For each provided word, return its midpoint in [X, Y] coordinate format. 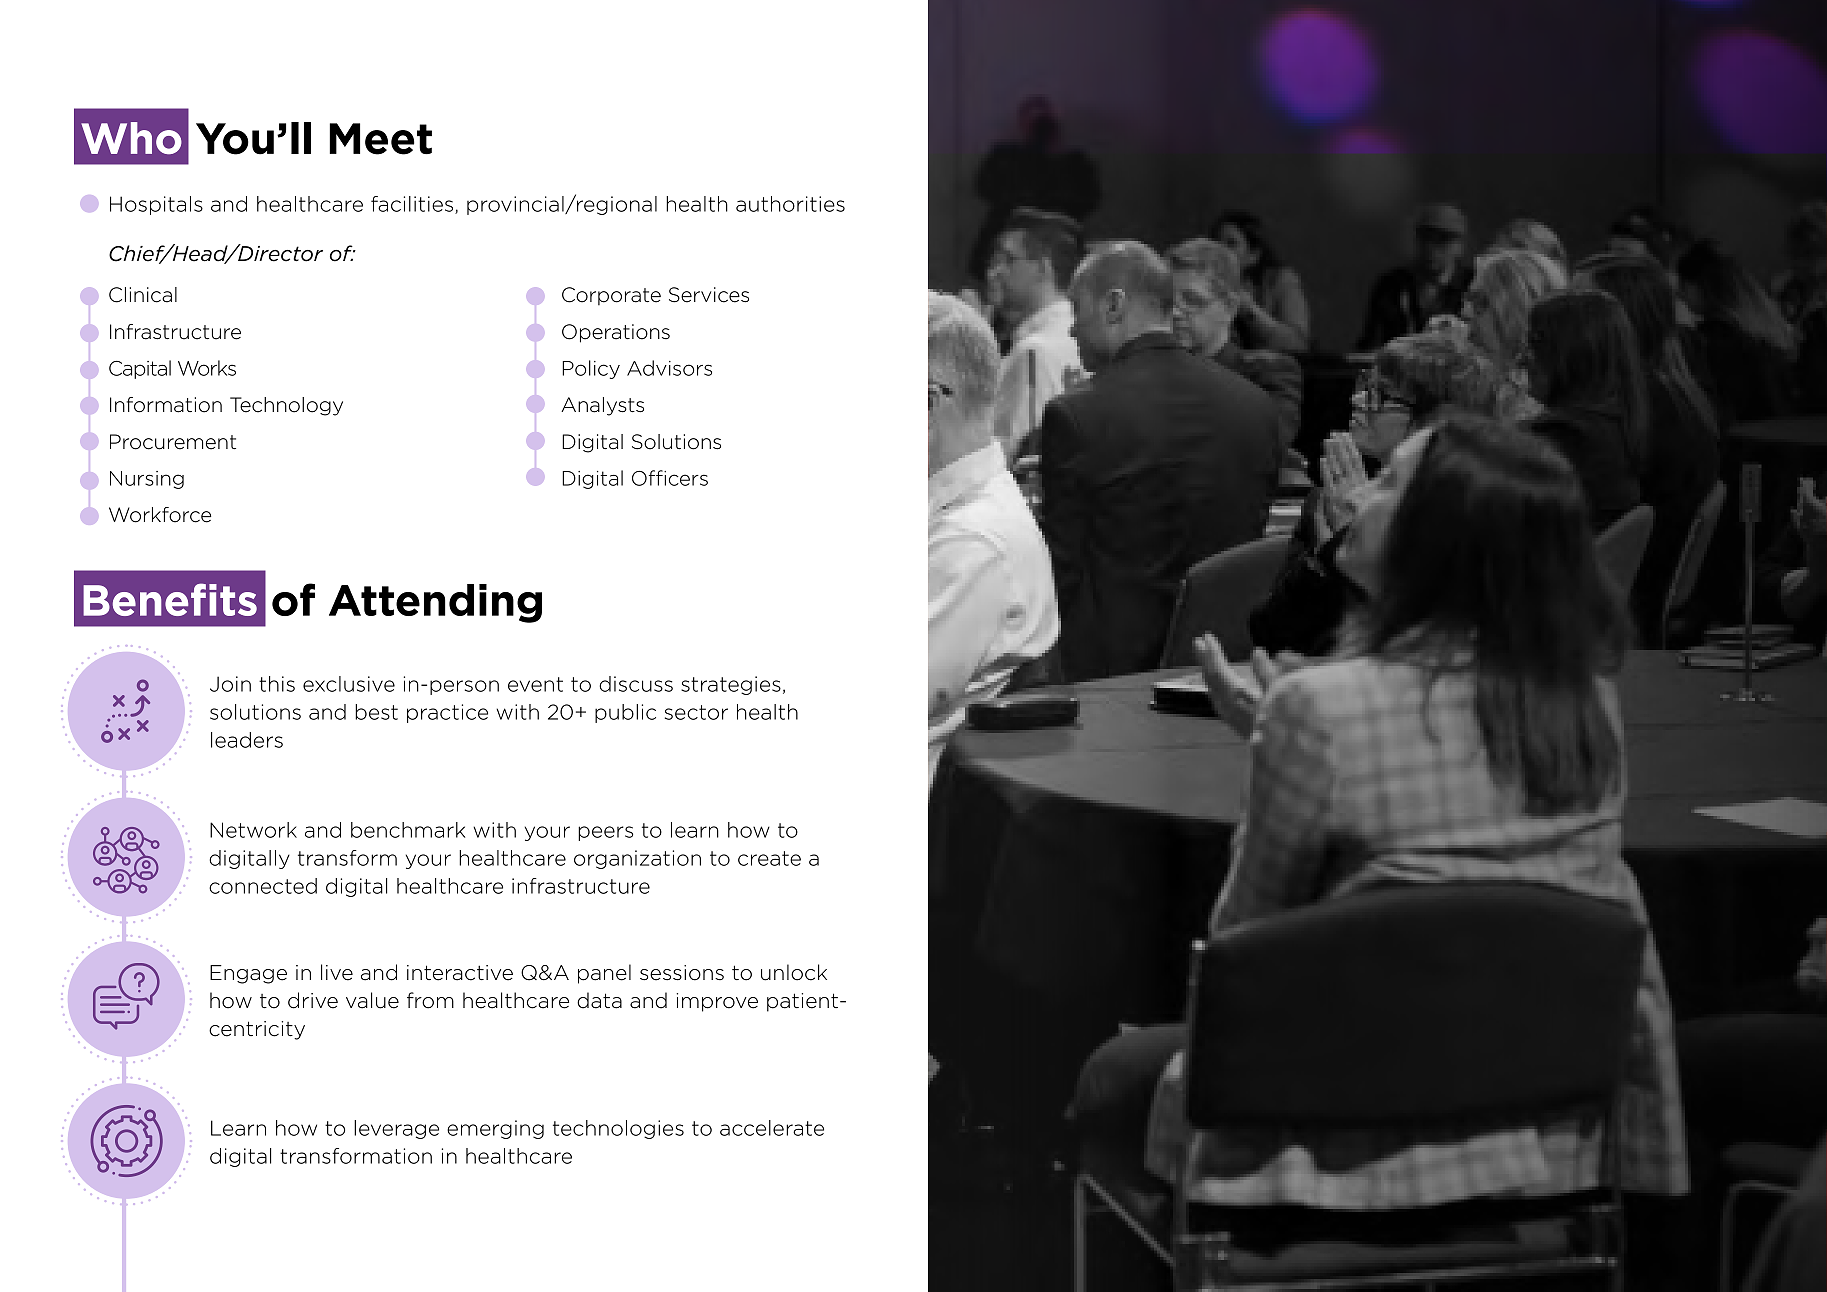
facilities [413, 205]
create [769, 858]
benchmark [408, 830]
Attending [435, 603]
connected [263, 886]
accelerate [772, 1128]
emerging [495, 1129]
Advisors [669, 368]
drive [313, 1000]
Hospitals [156, 205]
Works [207, 368]
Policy [591, 369]
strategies [731, 685]
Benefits [170, 599]
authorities [790, 204]
